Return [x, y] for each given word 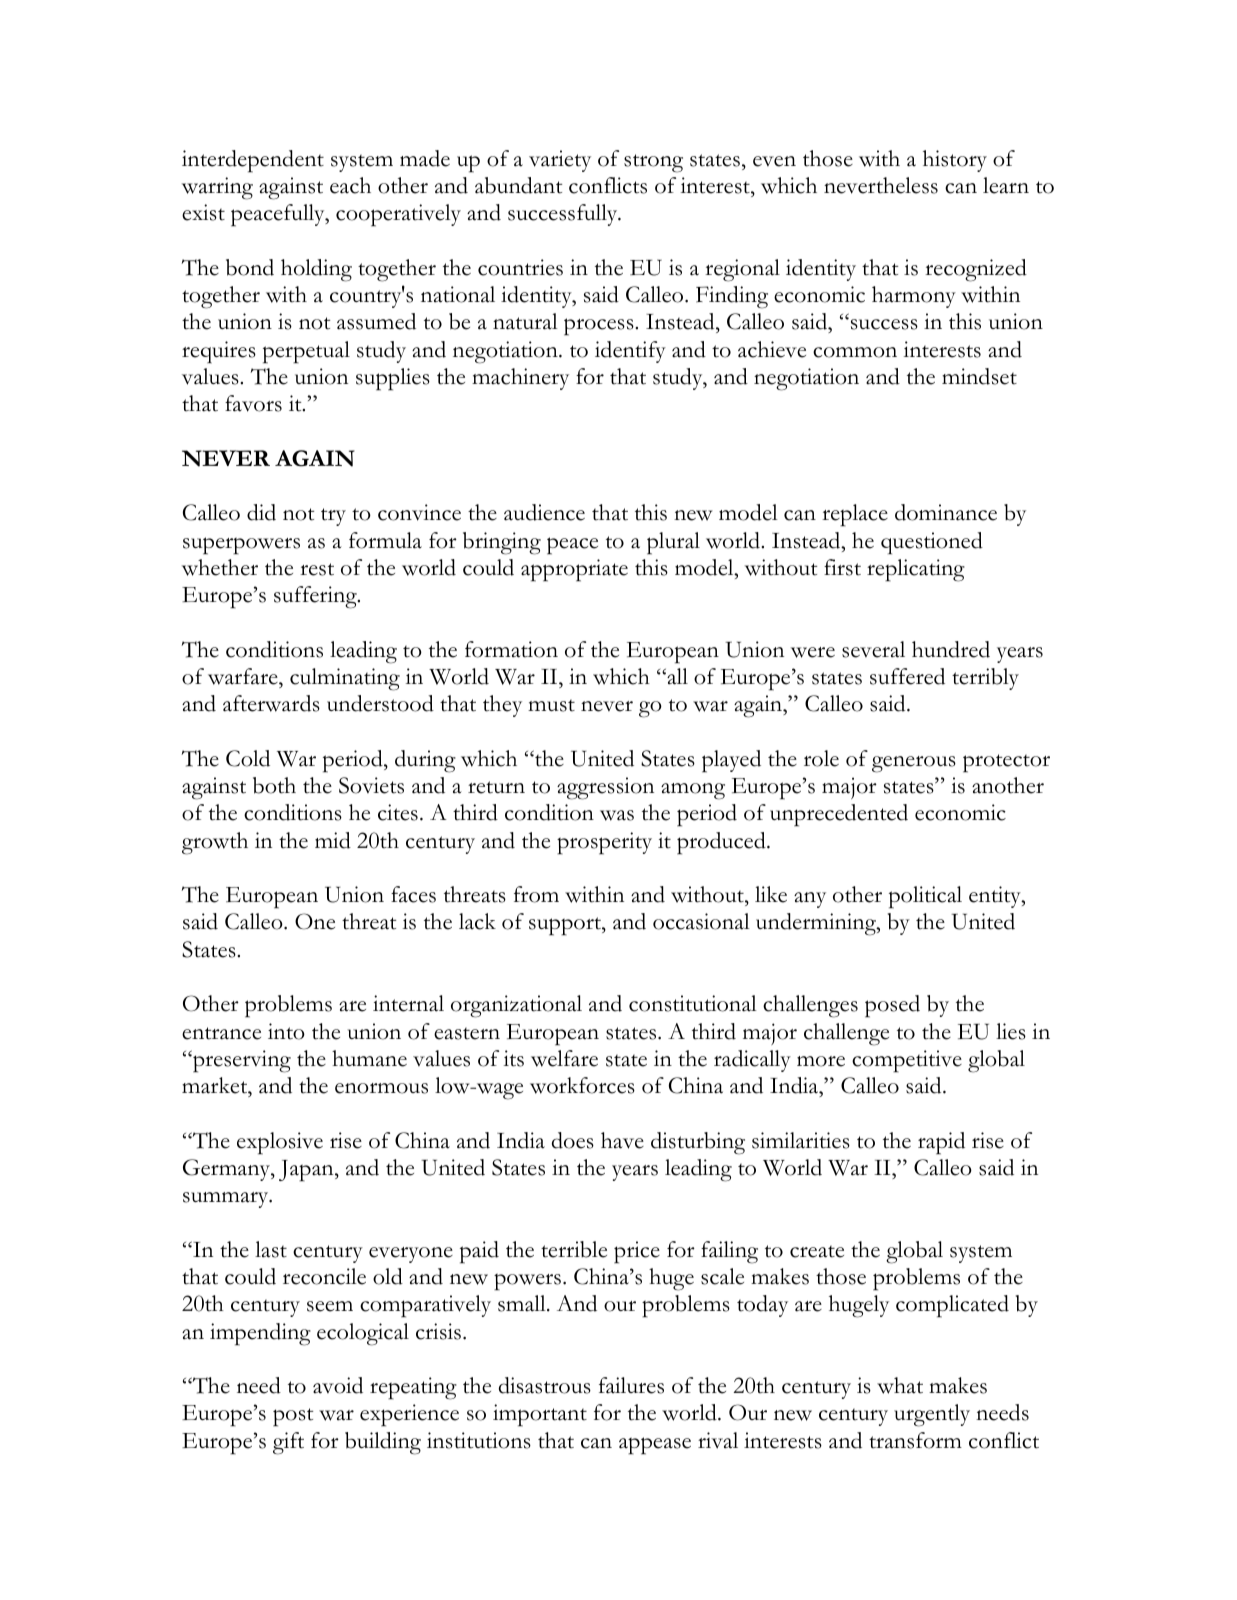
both [274, 785]
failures [631, 1385]
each [350, 185]
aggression [605, 788]
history [955, 161]
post [293, 1417]
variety [560, 161]
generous [914, 764]
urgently [932, 1415]
